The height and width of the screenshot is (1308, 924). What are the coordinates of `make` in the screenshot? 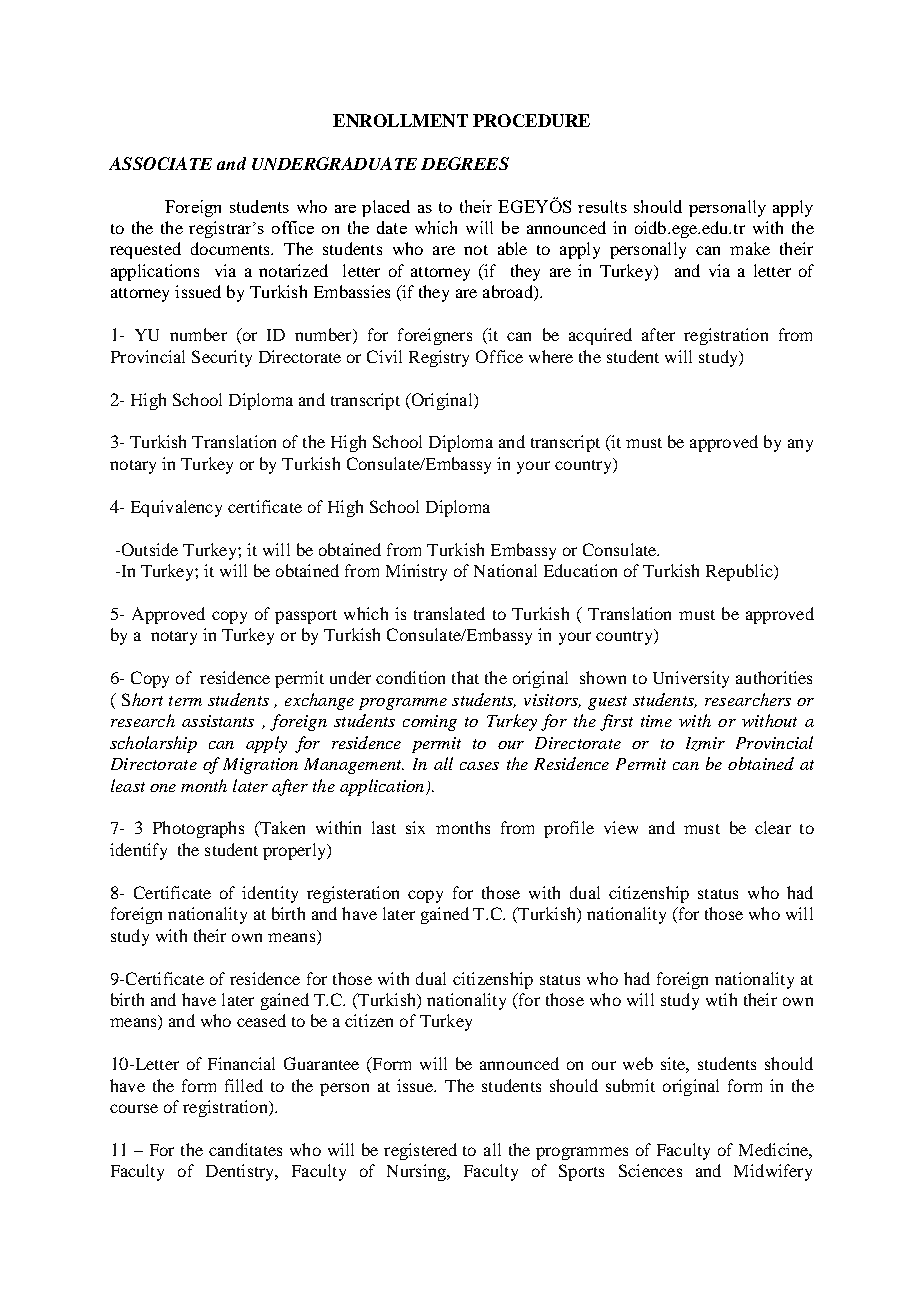 It's located at (750, 248).
